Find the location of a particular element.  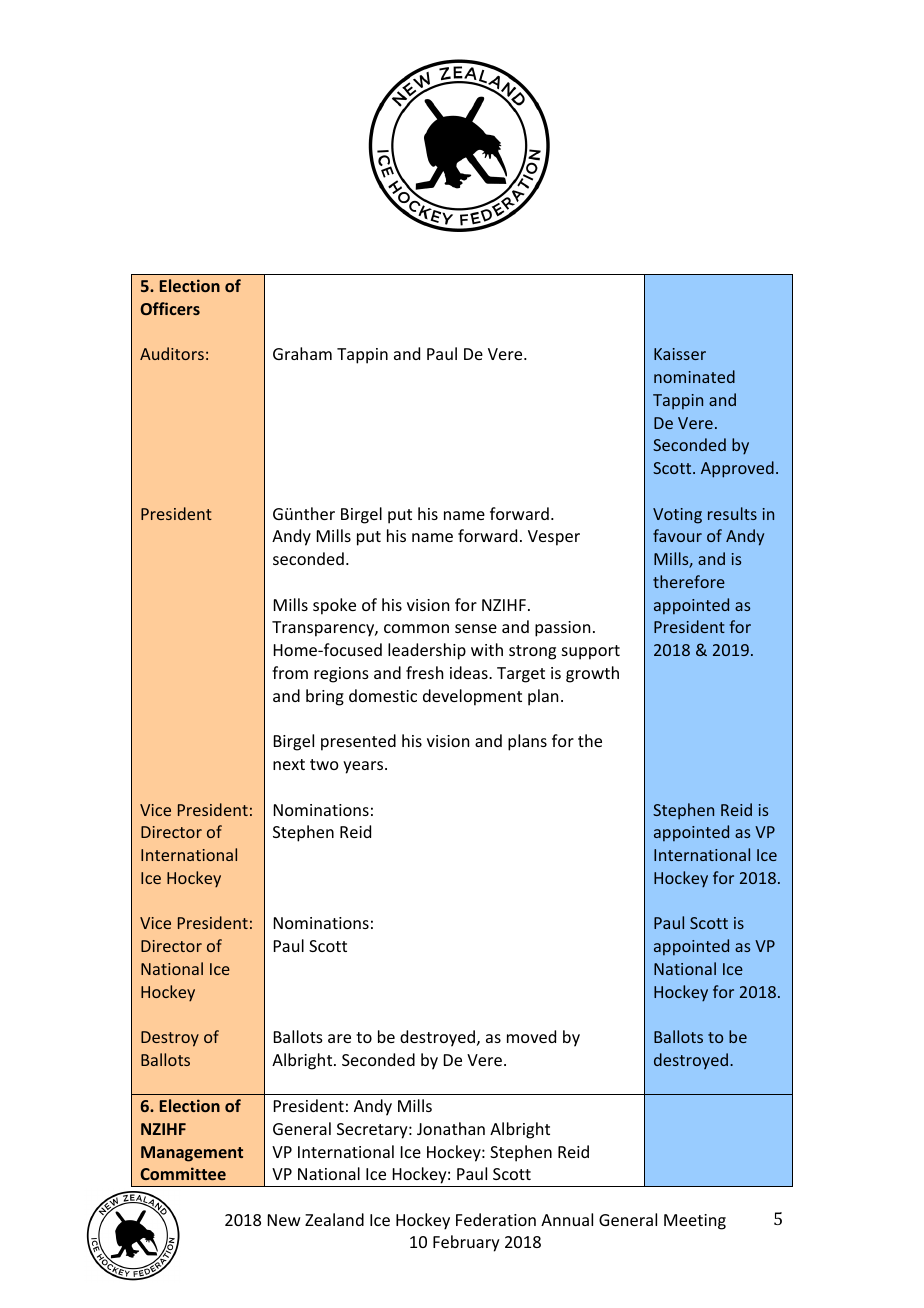

Approved is located at coordinates (737, 469).
